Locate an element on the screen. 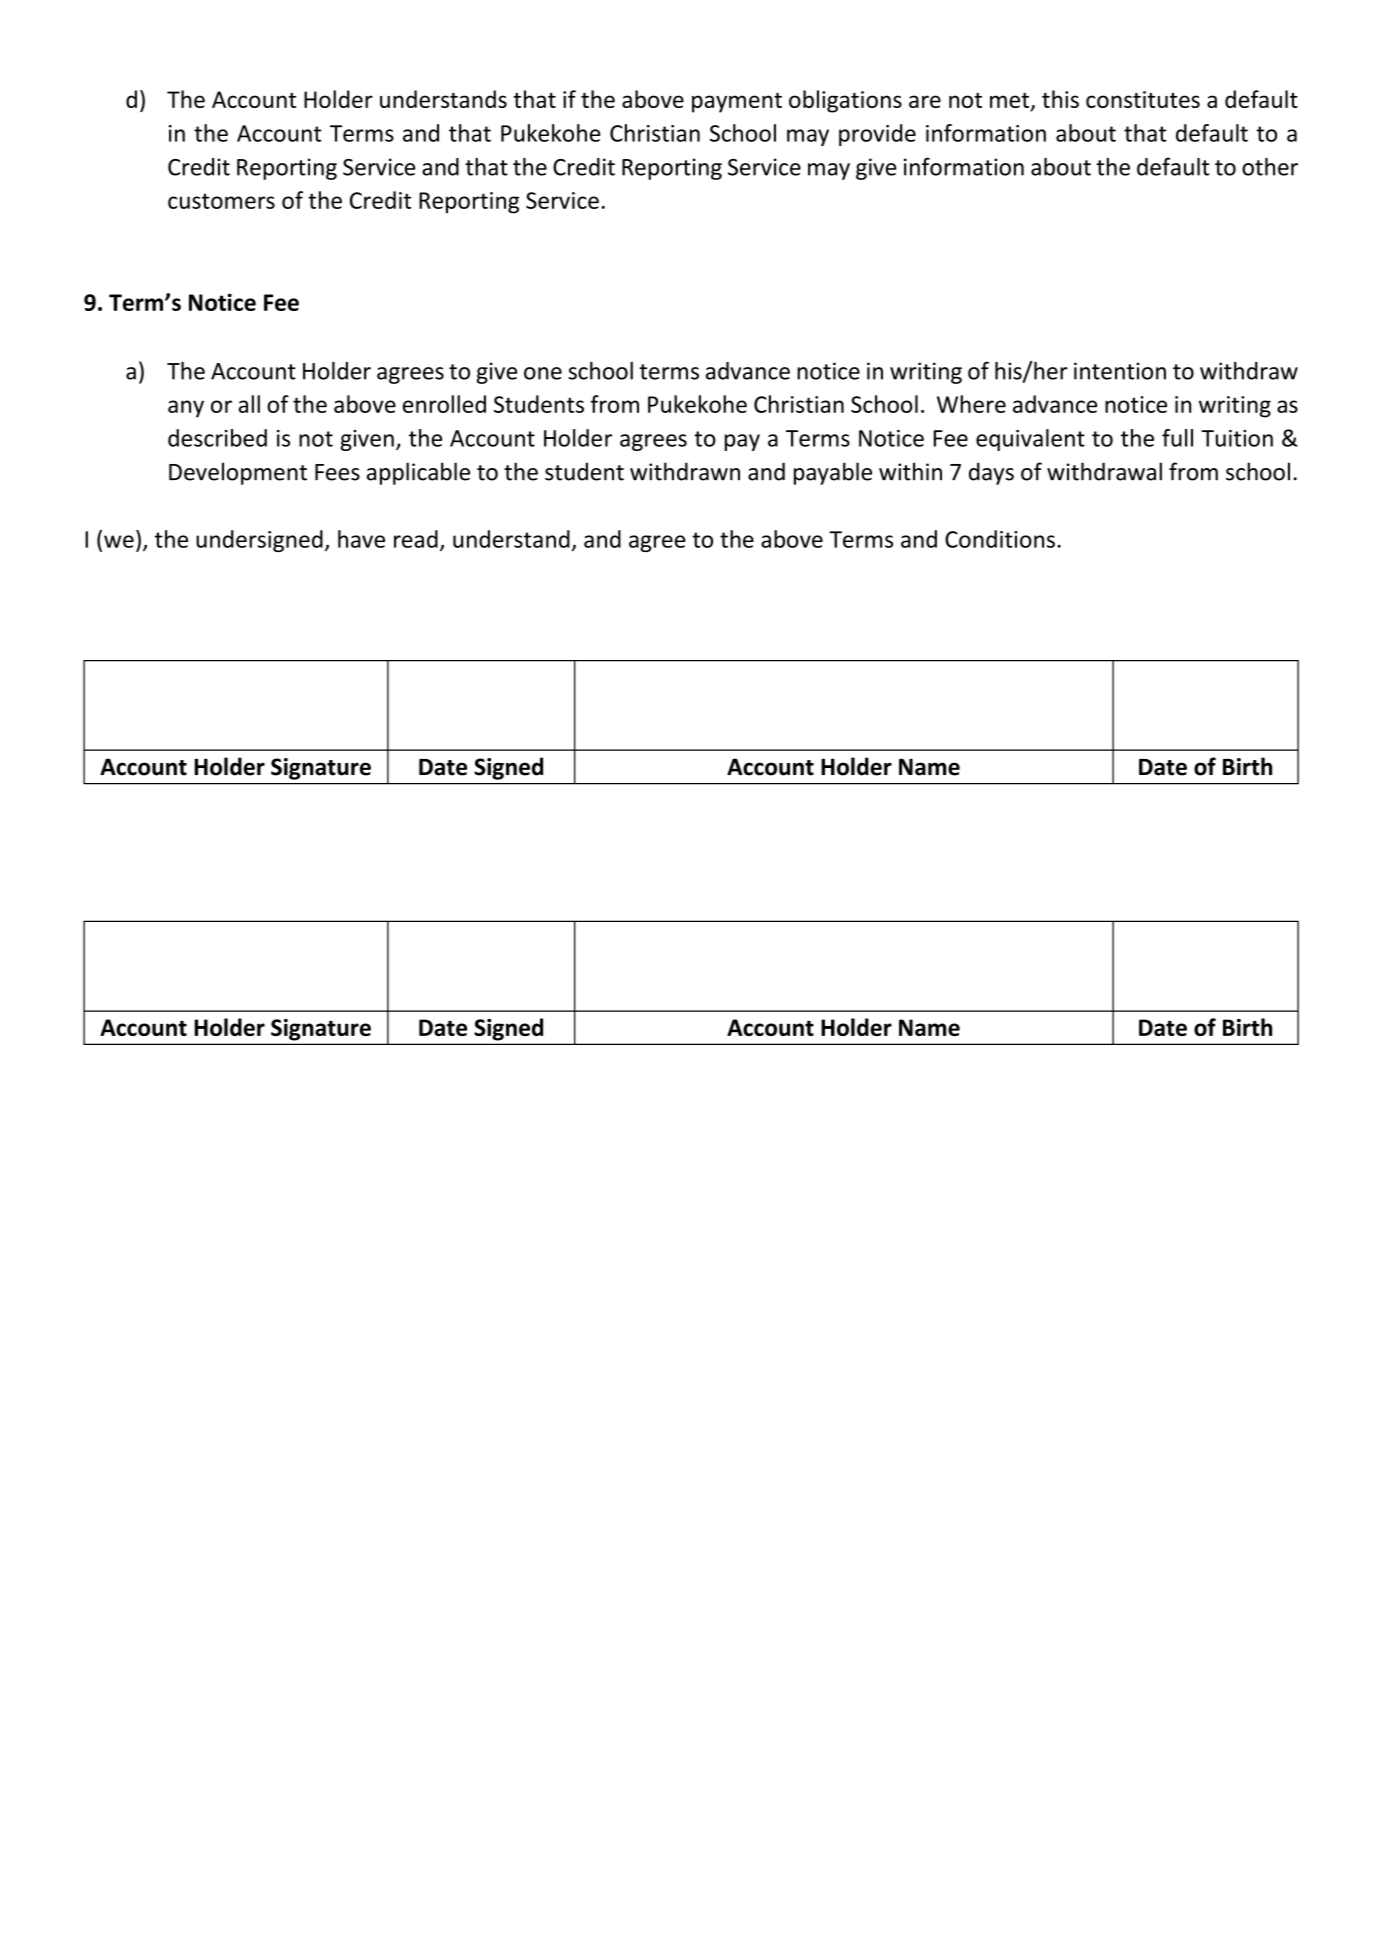  obligations is located at coordinates (845, 101).
